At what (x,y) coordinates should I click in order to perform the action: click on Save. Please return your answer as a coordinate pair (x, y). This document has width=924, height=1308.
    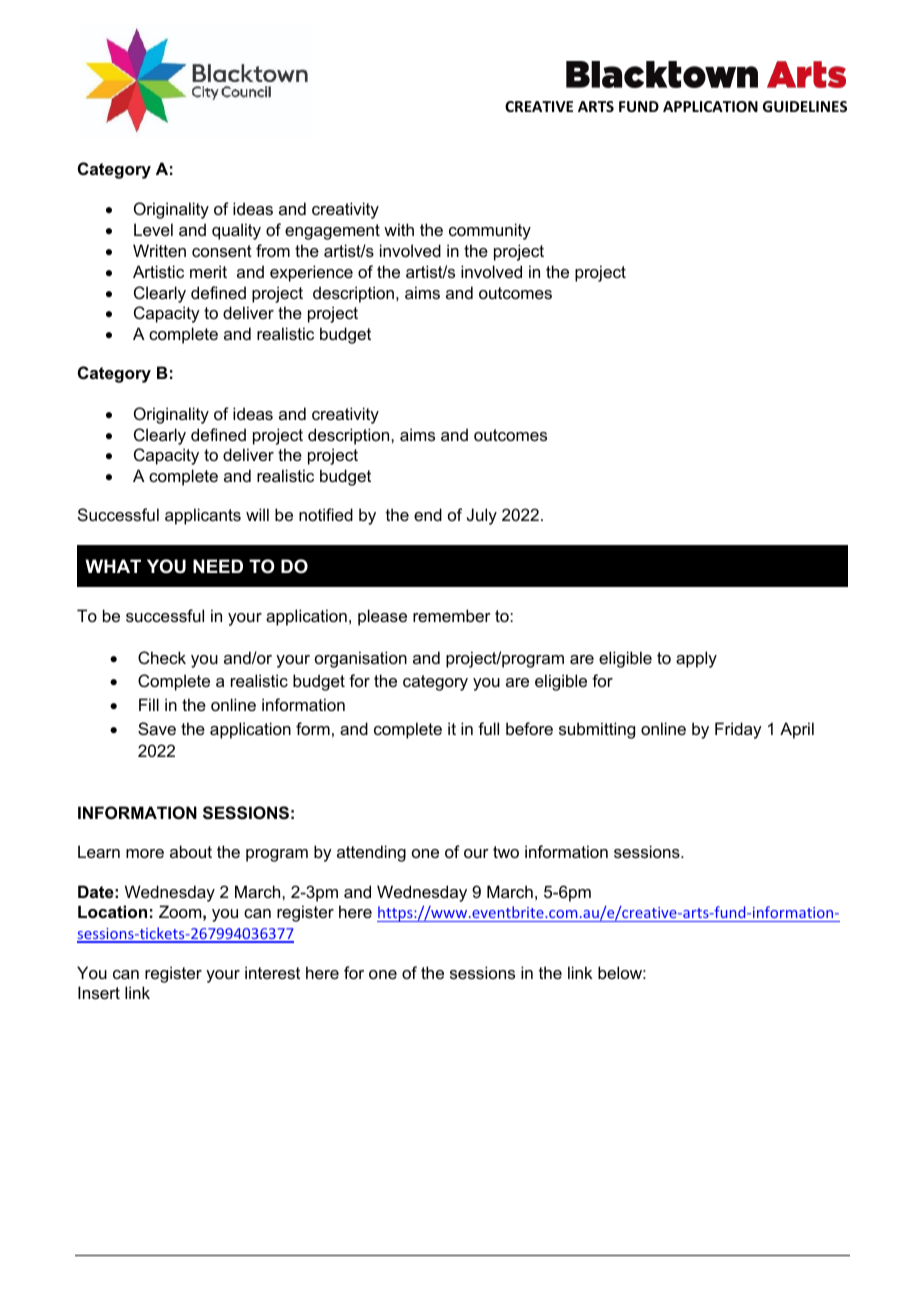
    Looking at the image, I should click on (157, 728).
